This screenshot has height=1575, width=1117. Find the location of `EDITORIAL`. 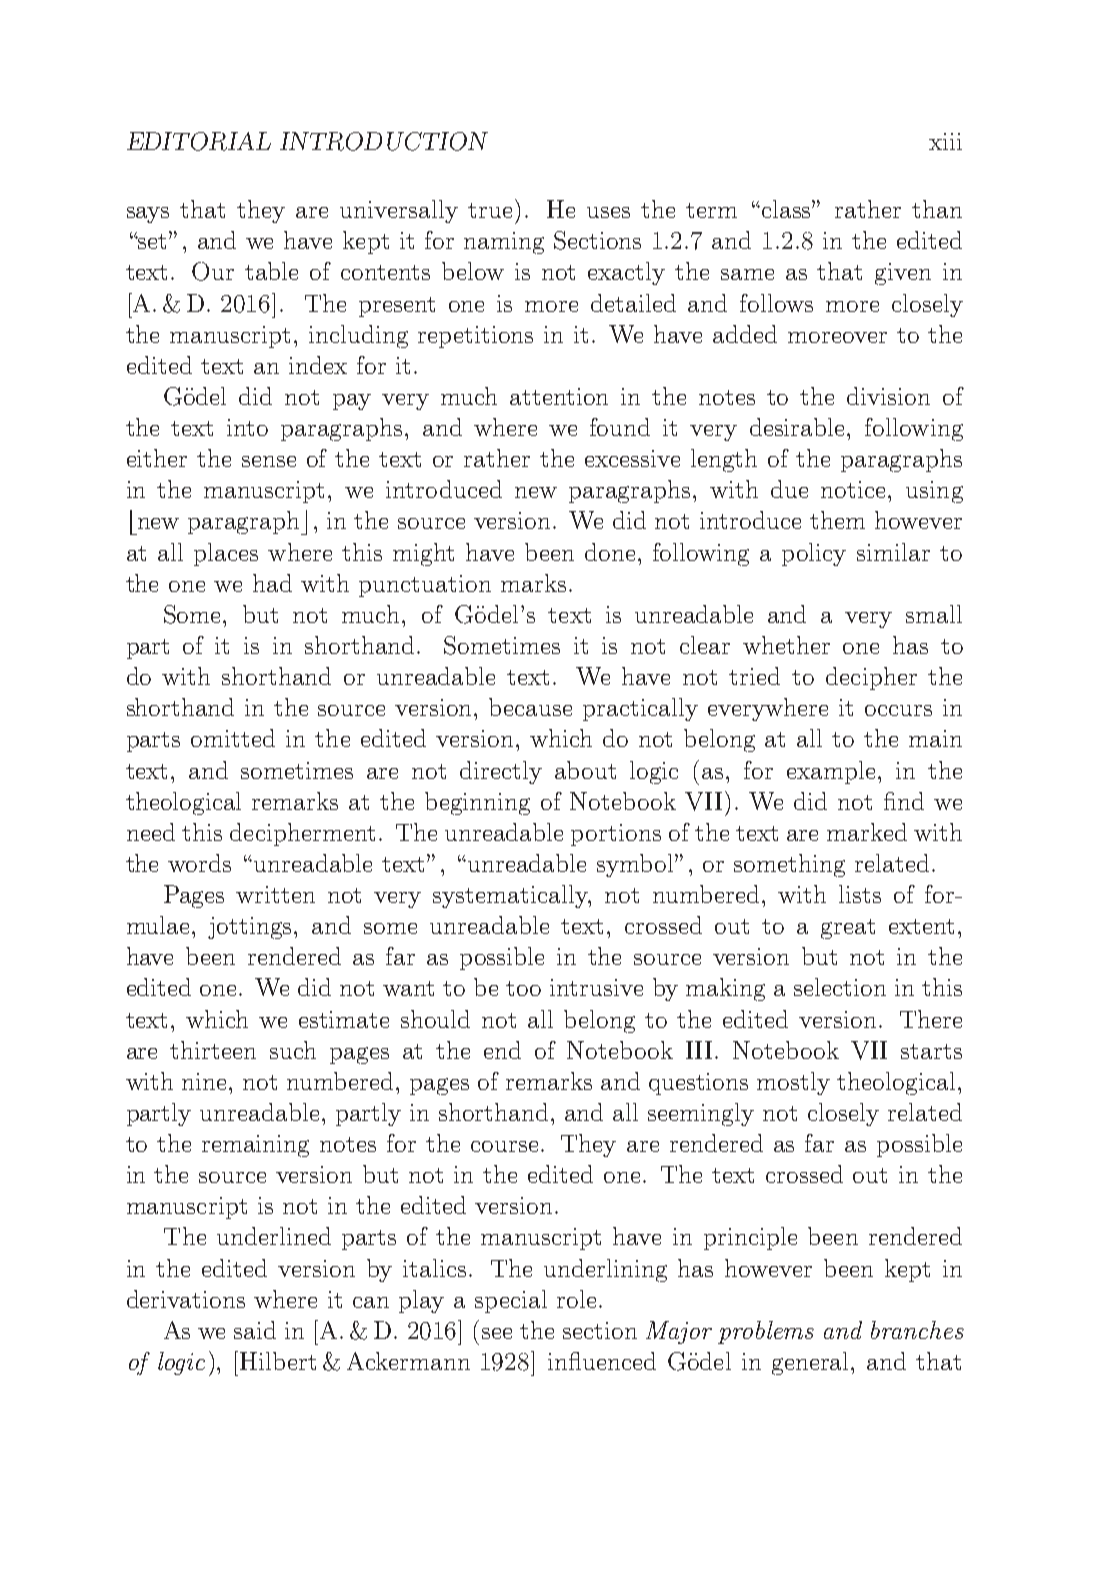

EDITORIAL is located at coordinates (199, 141).
